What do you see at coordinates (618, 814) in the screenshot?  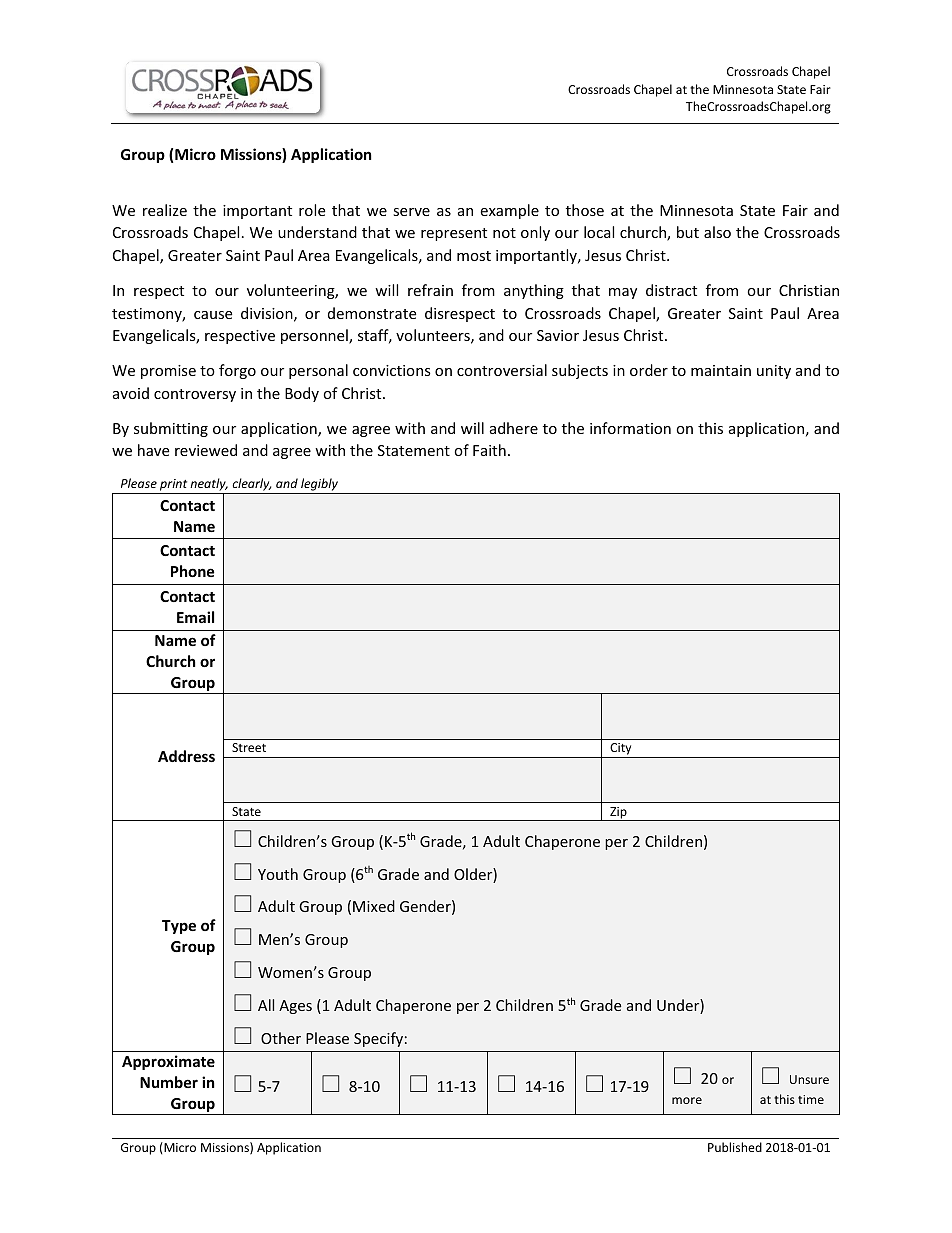 I see `Zip` at bounding box center [618, 814].
